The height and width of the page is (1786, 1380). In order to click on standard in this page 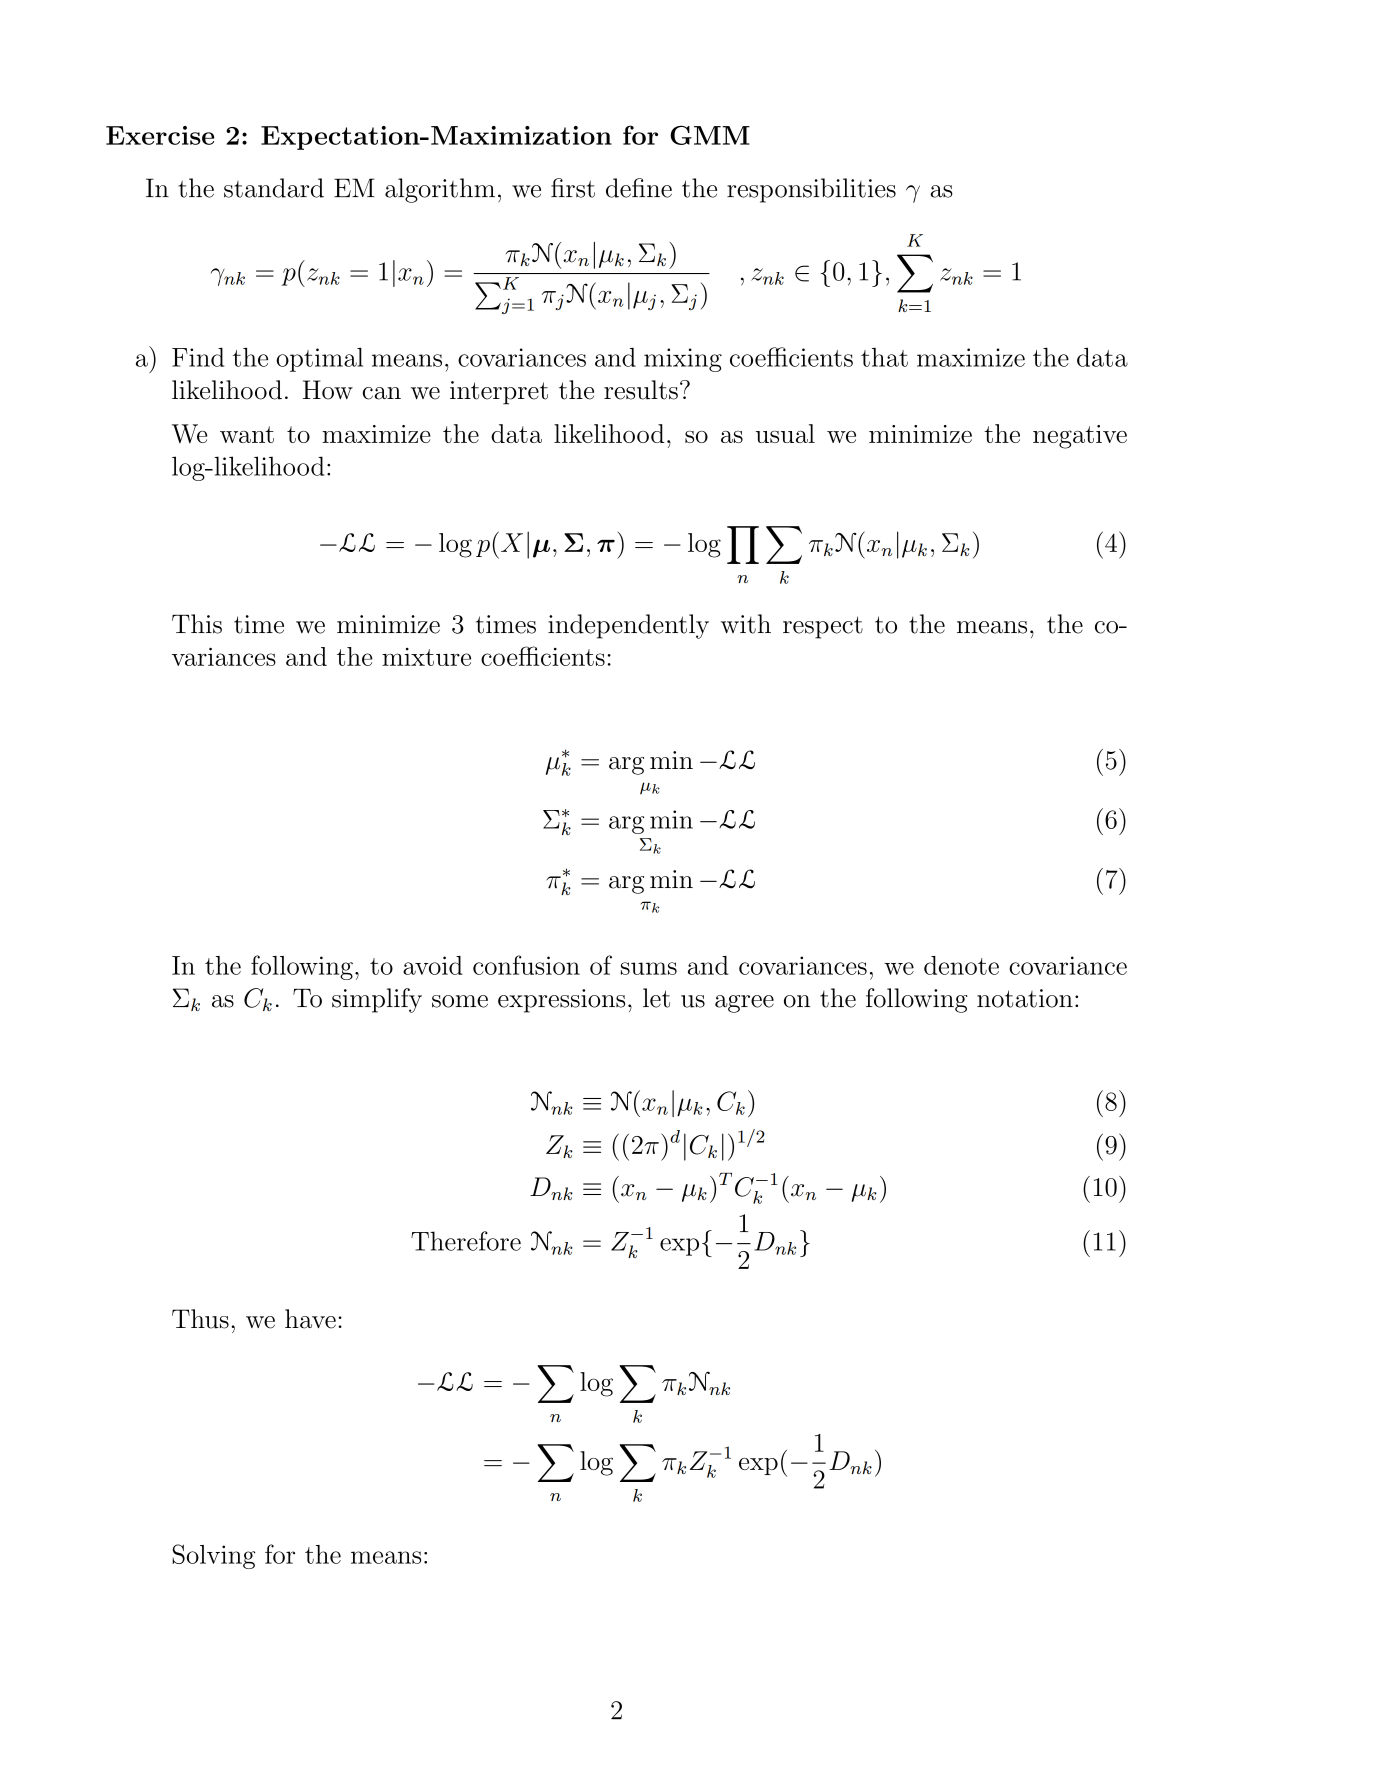, I will do `click(274, 188)`.
